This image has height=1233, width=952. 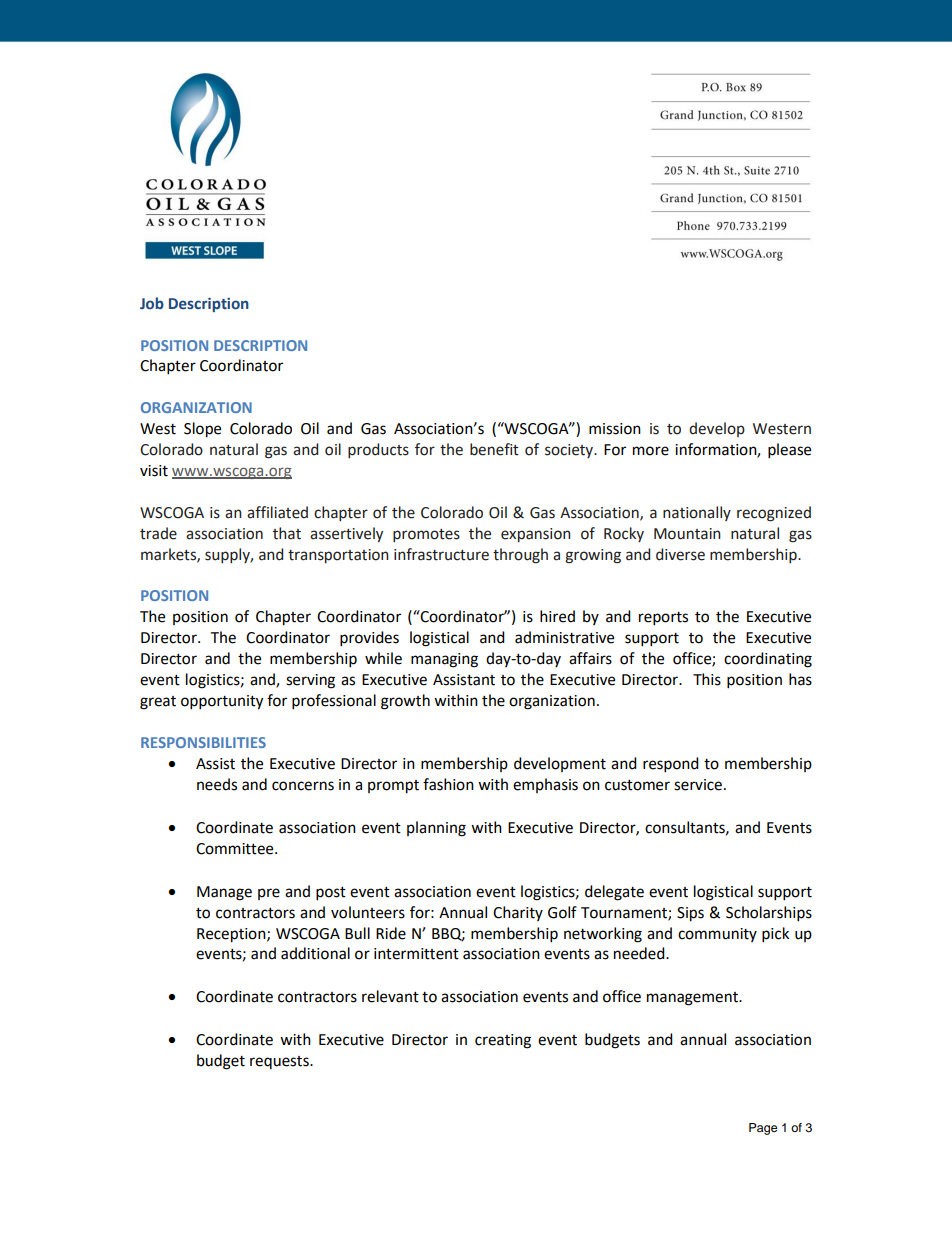 I want to click on opportunity, so click(x=222, y=702).
